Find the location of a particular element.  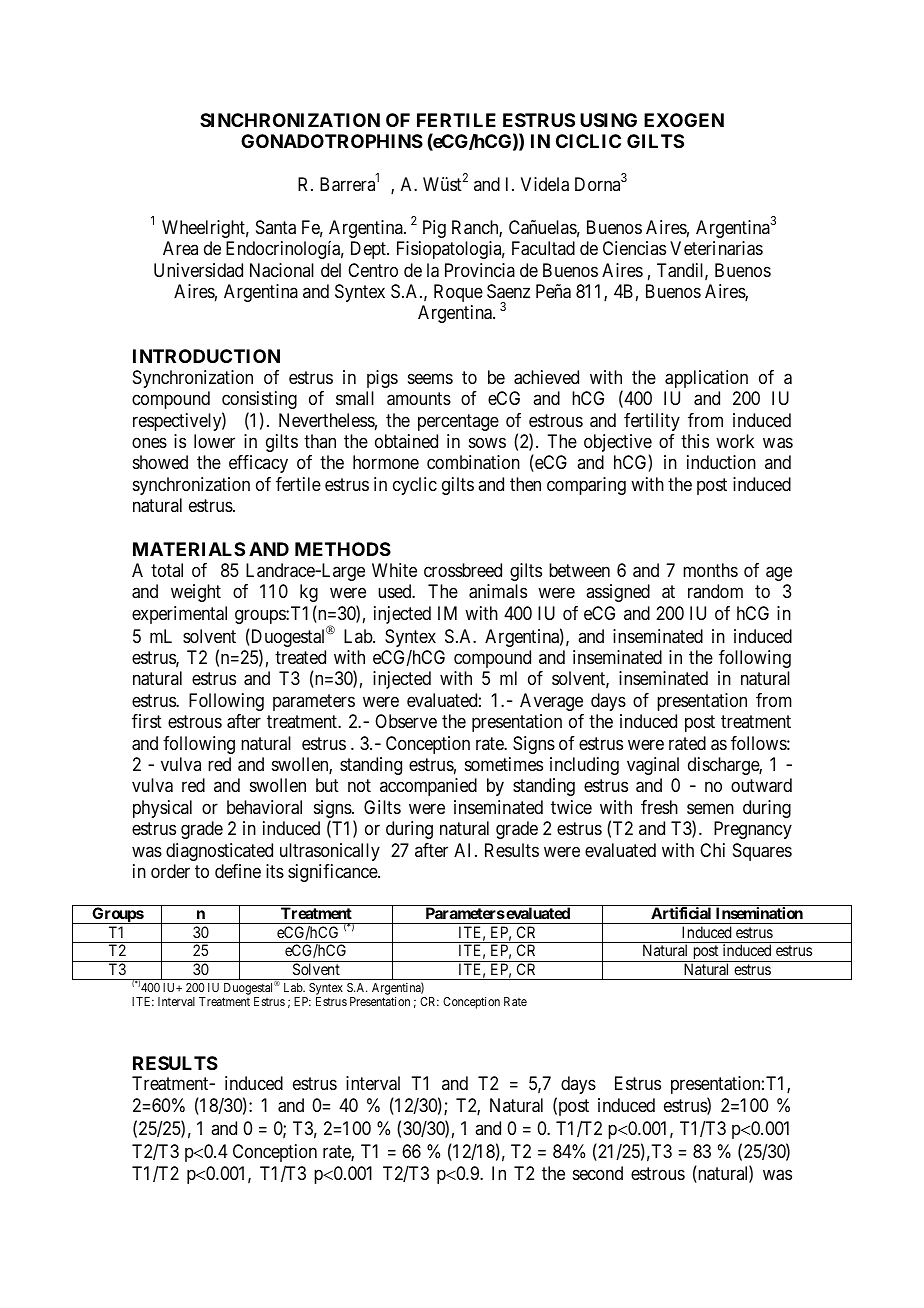

application is located at coordinates (706, 379).
